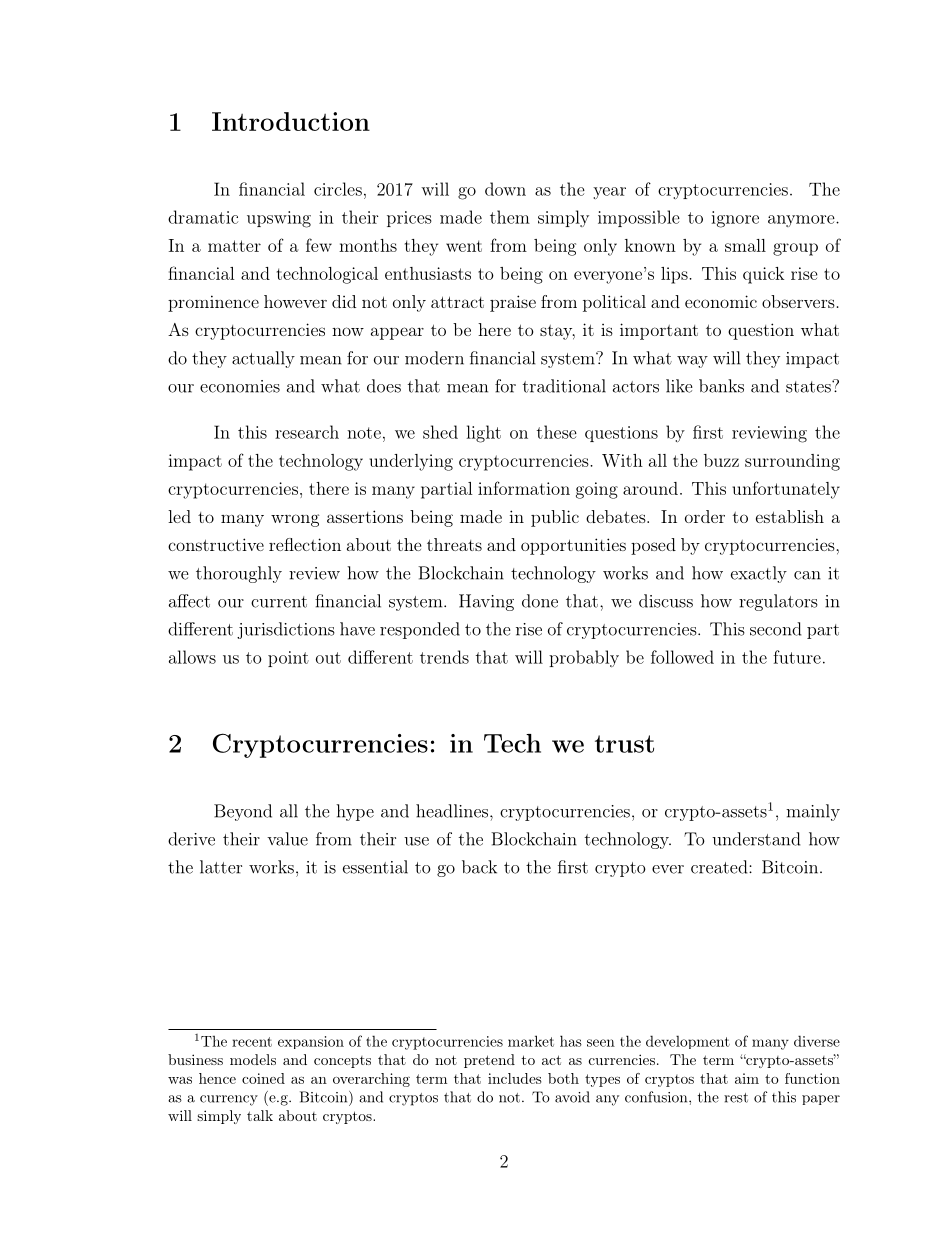 The width and height of the image is (952, 1233). I want to click on aim, so click(747, 1078).
